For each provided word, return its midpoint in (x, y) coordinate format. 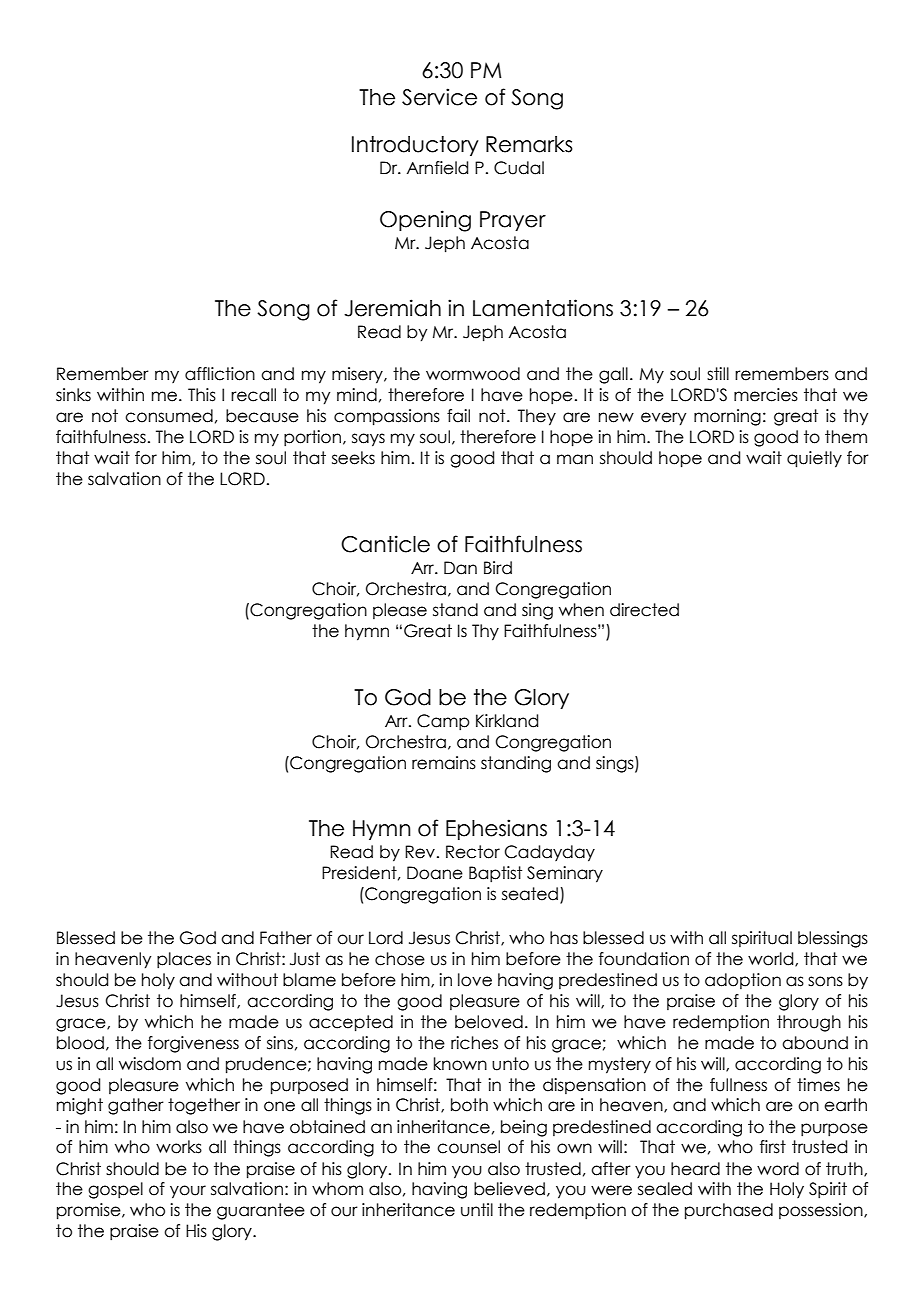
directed (644, 610)
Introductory (415, 146)
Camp (443, 722)
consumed (169, 416)
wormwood (473, 374)
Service (439, 97)
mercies (766, 395)
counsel (468, 1147)
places (184, 960)
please (400, 611)
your (188, 1192)
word (778, 1169)
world (772, 959)
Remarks (529, 144)
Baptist (495, 874)
